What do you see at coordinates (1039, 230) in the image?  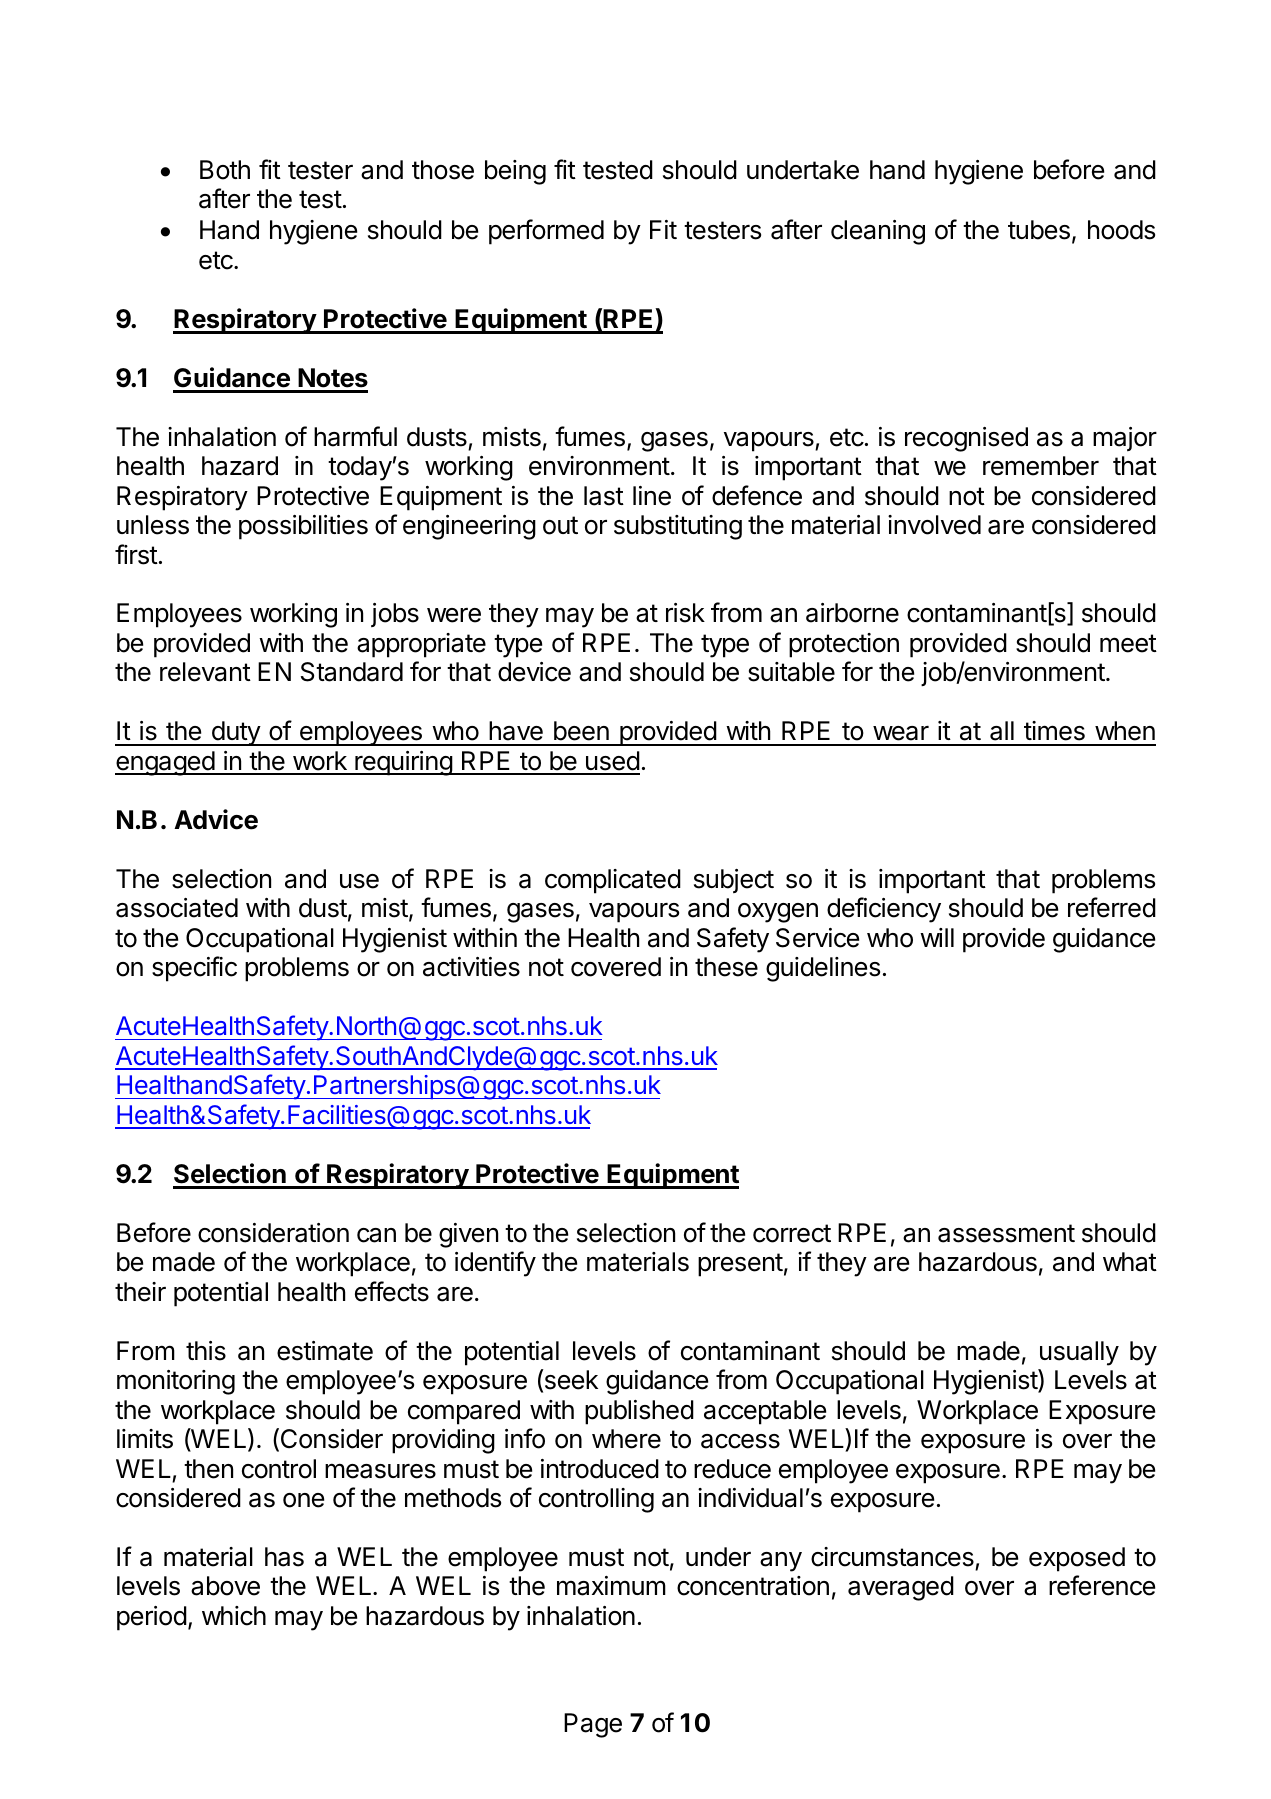 I see `tubes` at bounding box center [1039, 230].
